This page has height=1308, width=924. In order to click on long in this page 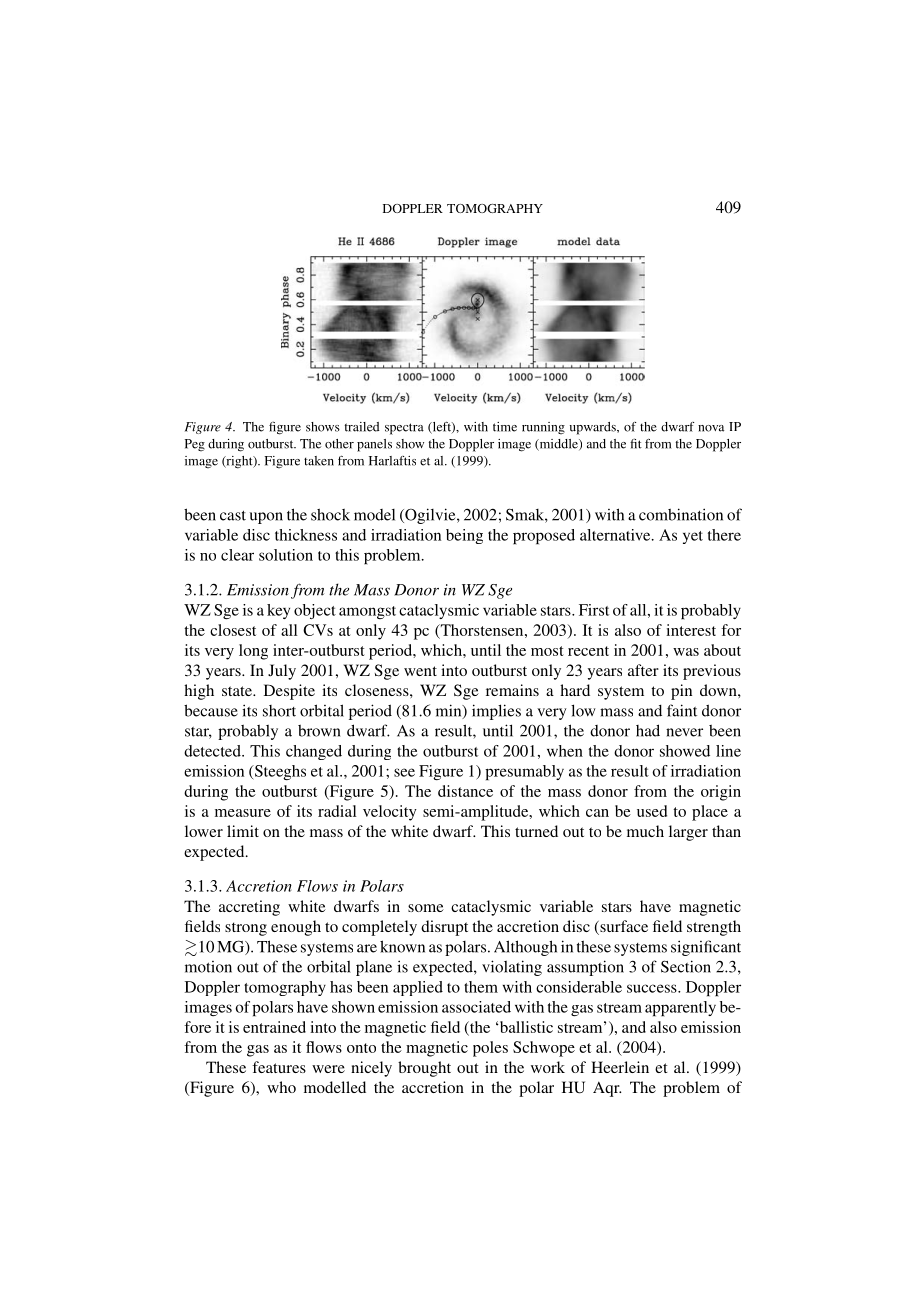, I will do `click(253, 652)`.
